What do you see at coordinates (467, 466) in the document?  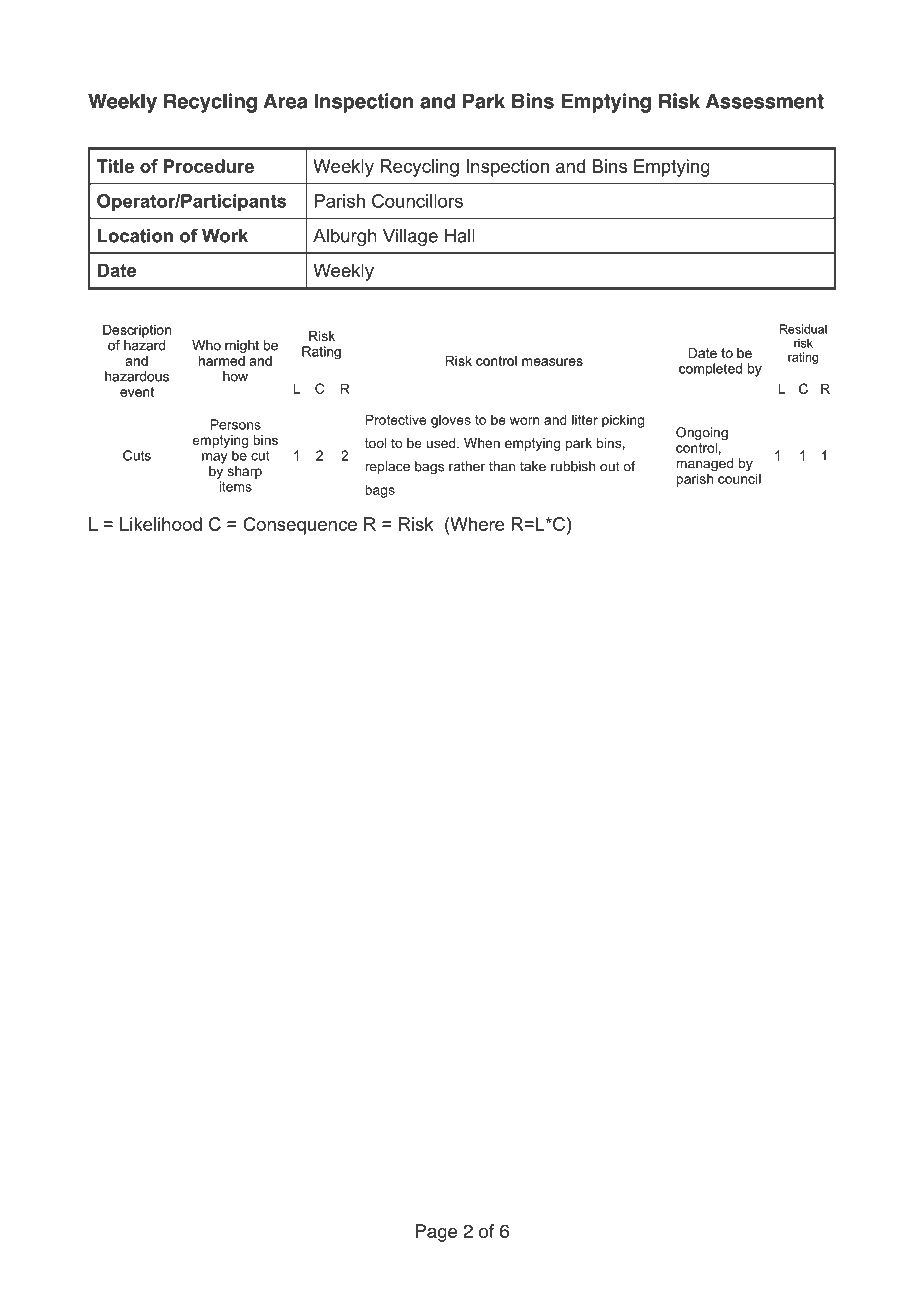 I see `rather` at bounding box center [467, 466].
